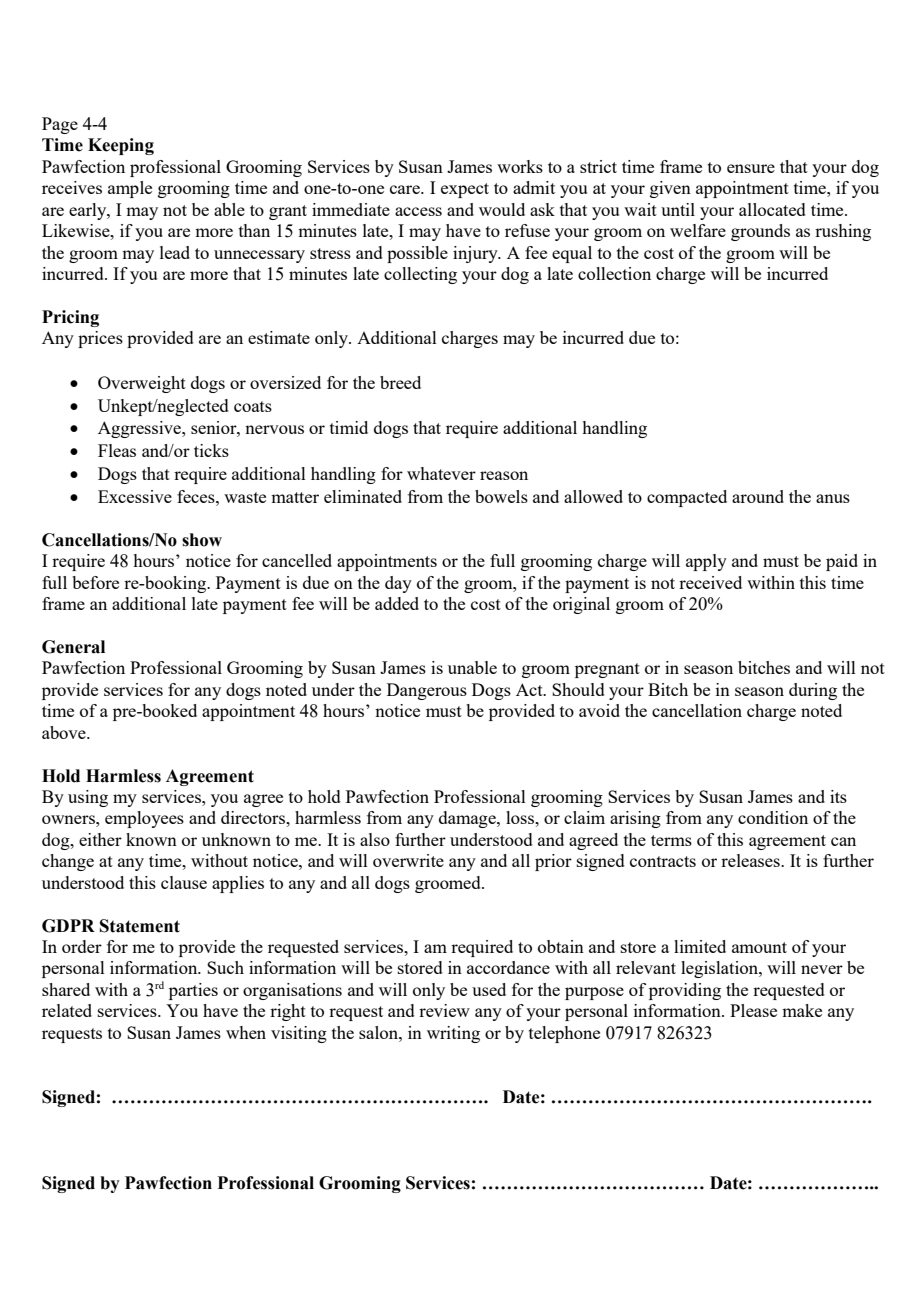 The height and width of the image is (1308, 924). I want to click on around, so click(758, 496).
